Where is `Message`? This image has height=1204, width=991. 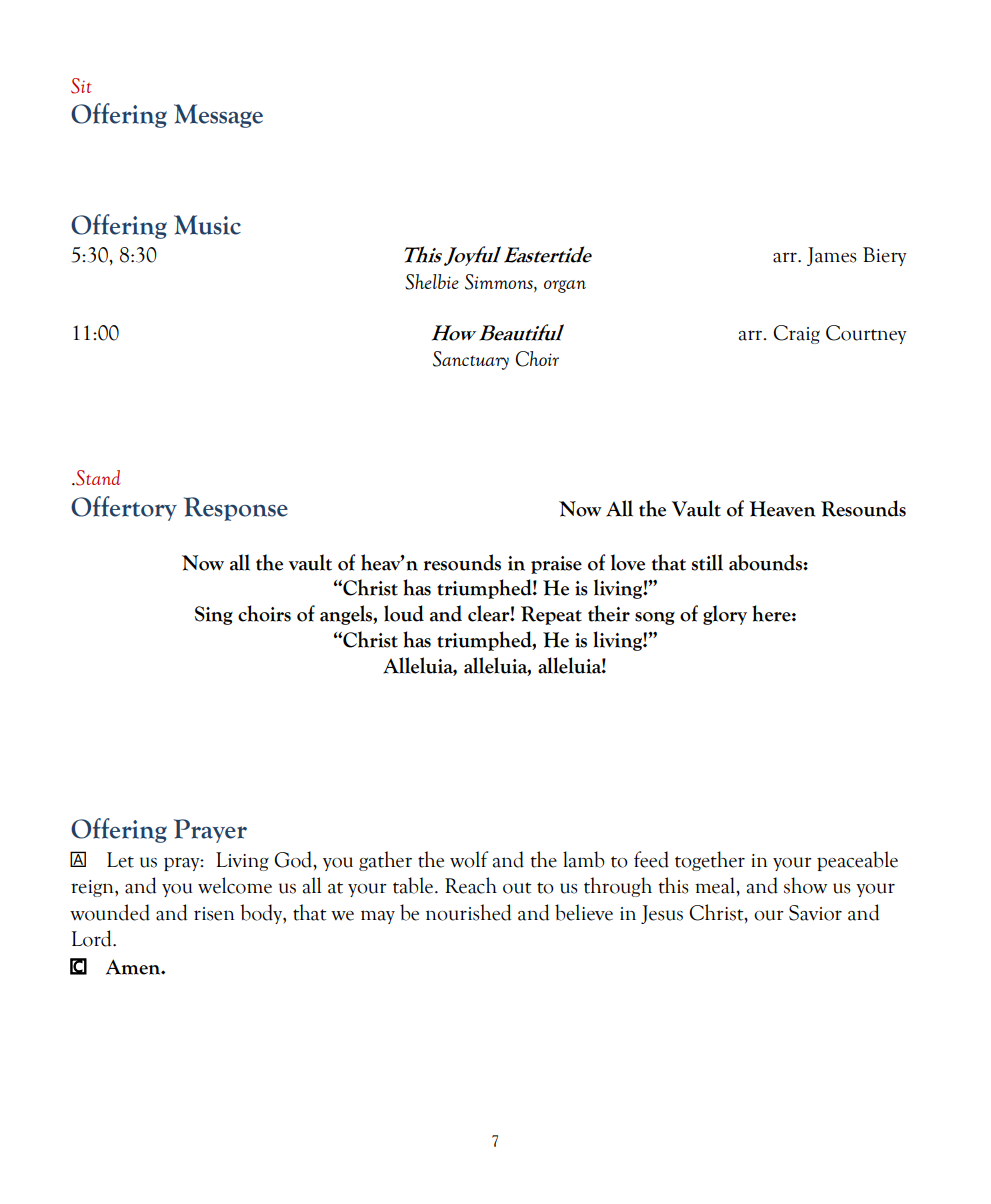
Message is located at coordinates (218, 116).
